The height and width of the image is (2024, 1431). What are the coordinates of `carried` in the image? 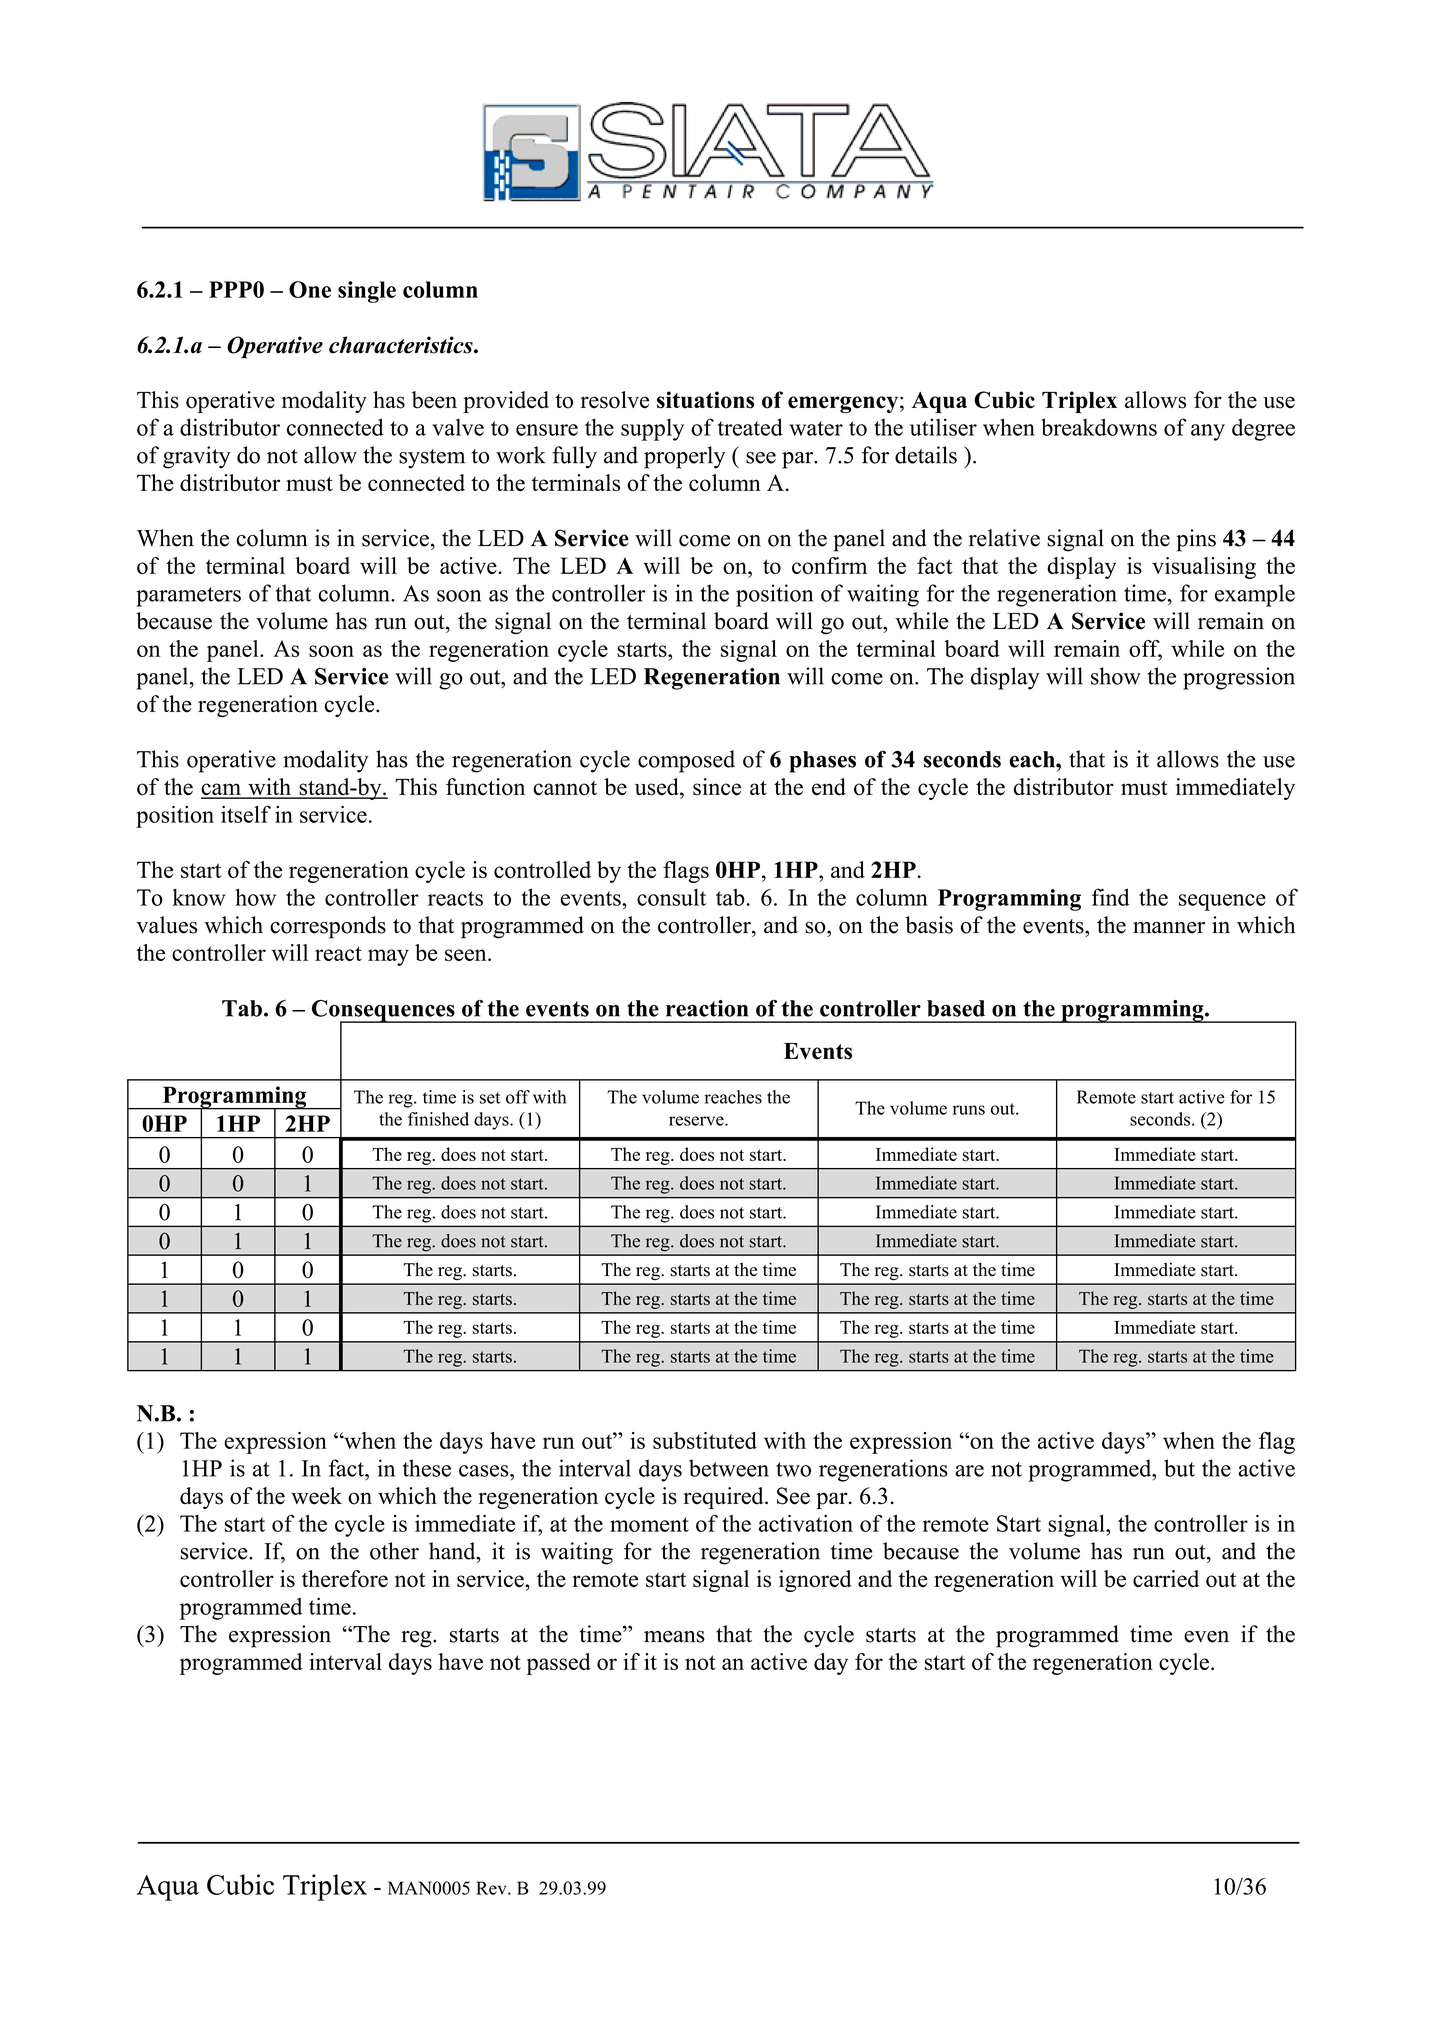 It's located at (1166, 1578).
